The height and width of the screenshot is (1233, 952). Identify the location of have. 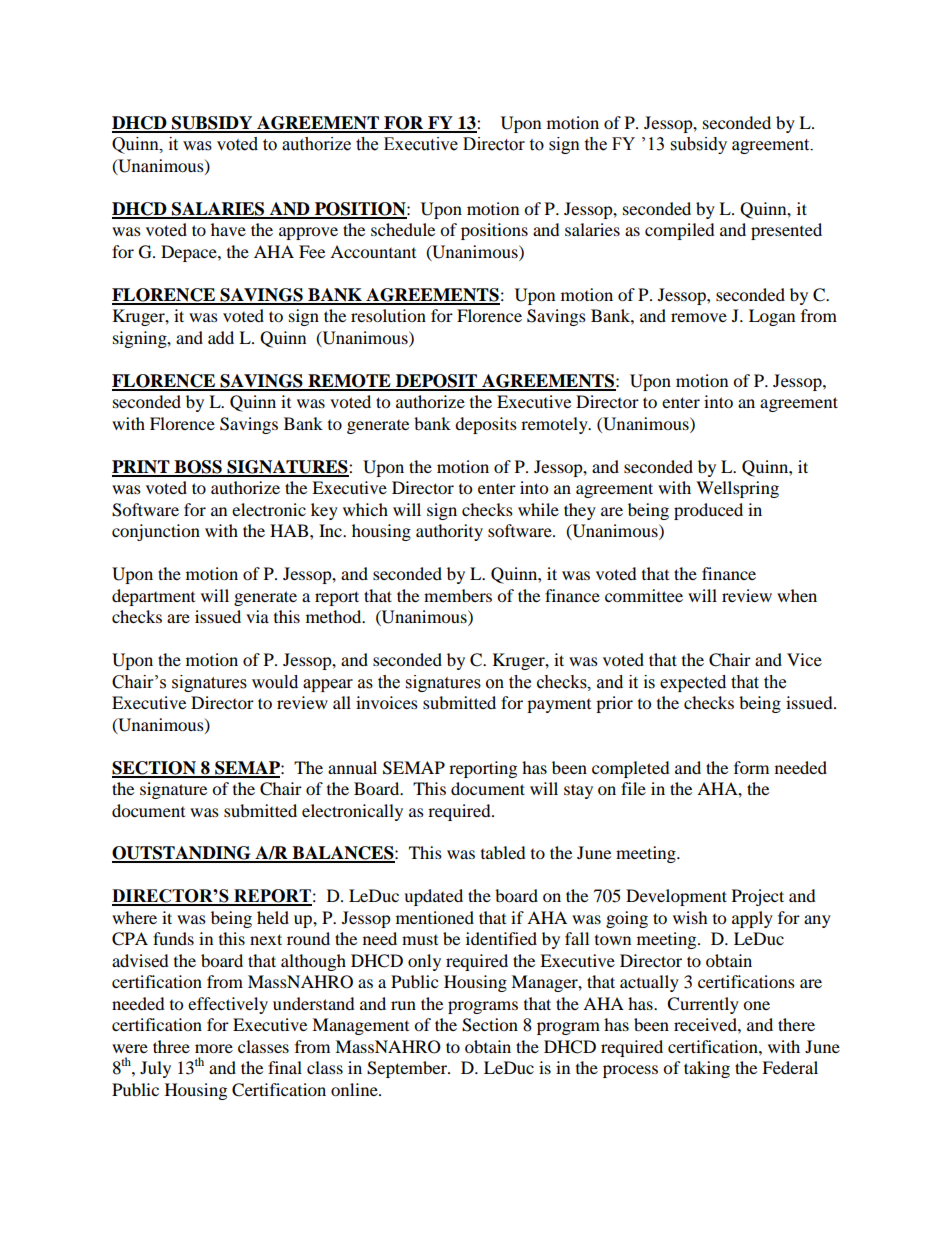
(228, 229).
